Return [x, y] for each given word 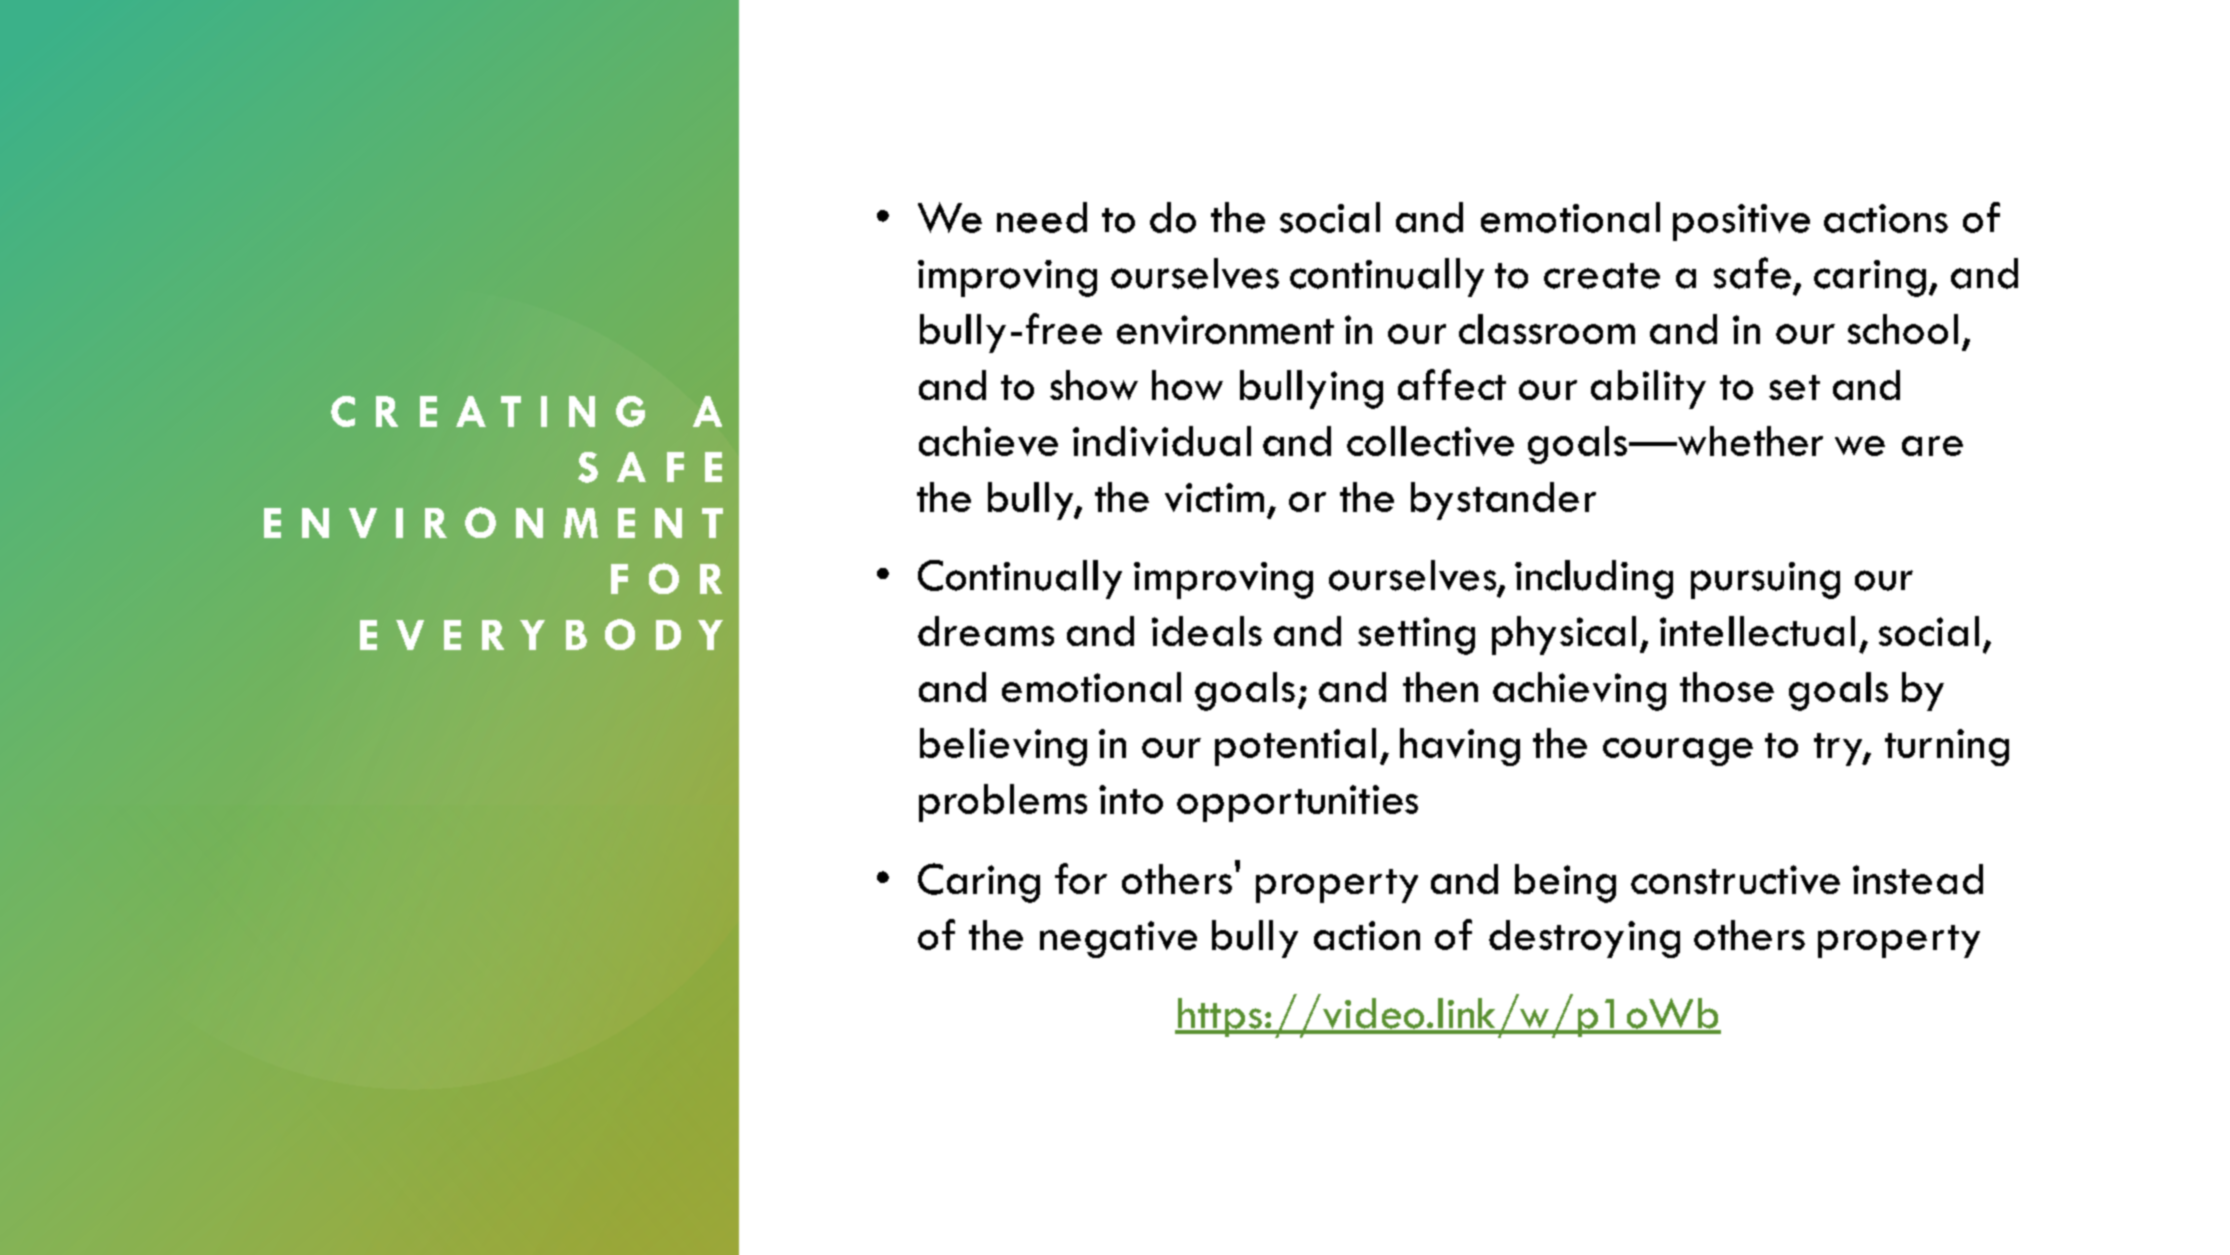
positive [1741, 222]
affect [1452, 384]
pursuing [1765, 580]
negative [1118, 939]
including [1594, 579]
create [1602, 276]
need [1042, 217]
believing [1003, 747]
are [1932, 446]
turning [1947, 747]
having [1460, 747]
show [1094, 385]
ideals [1207, 631]
